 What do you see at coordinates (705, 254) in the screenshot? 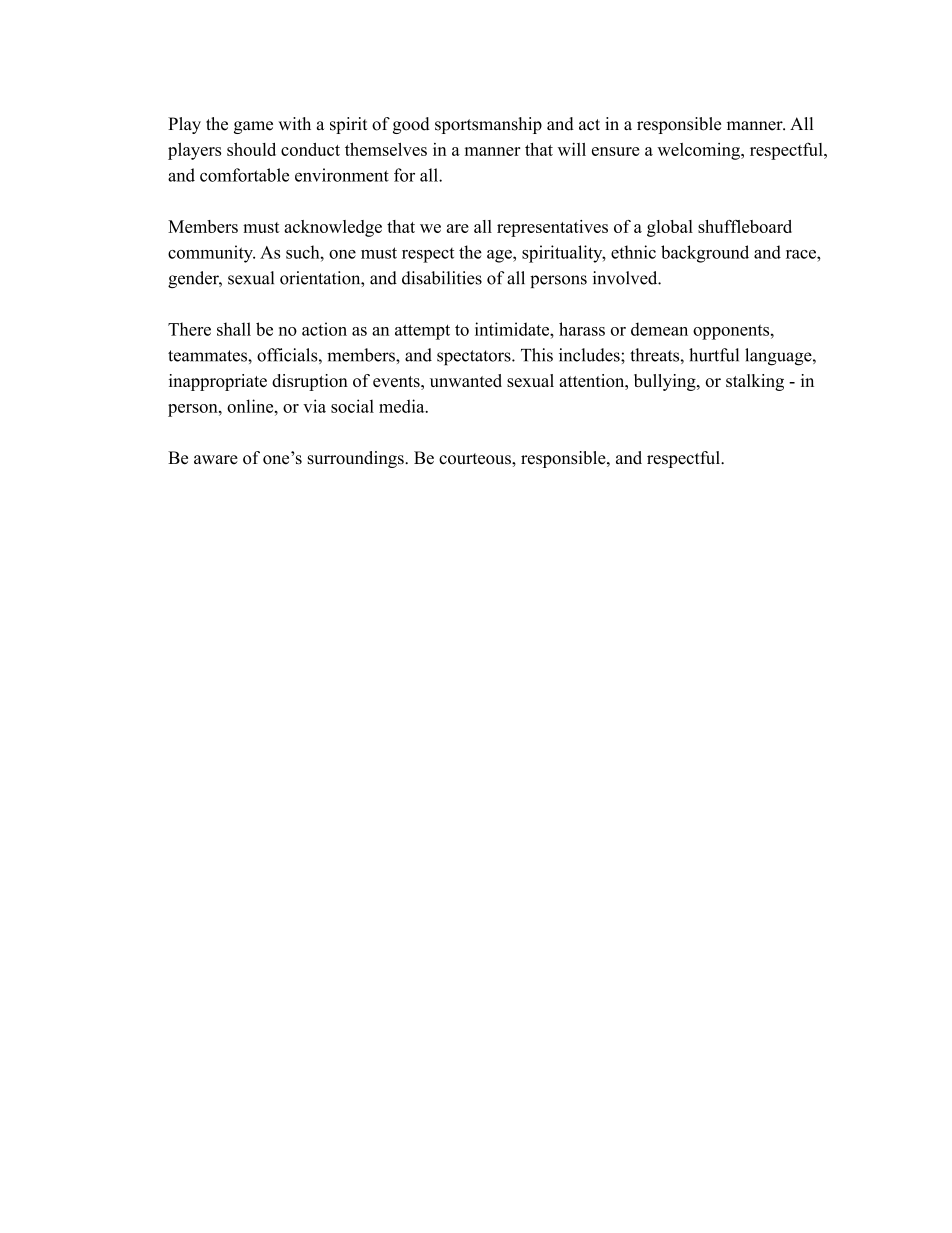
I see `background` at bounding box center [705, 254].
